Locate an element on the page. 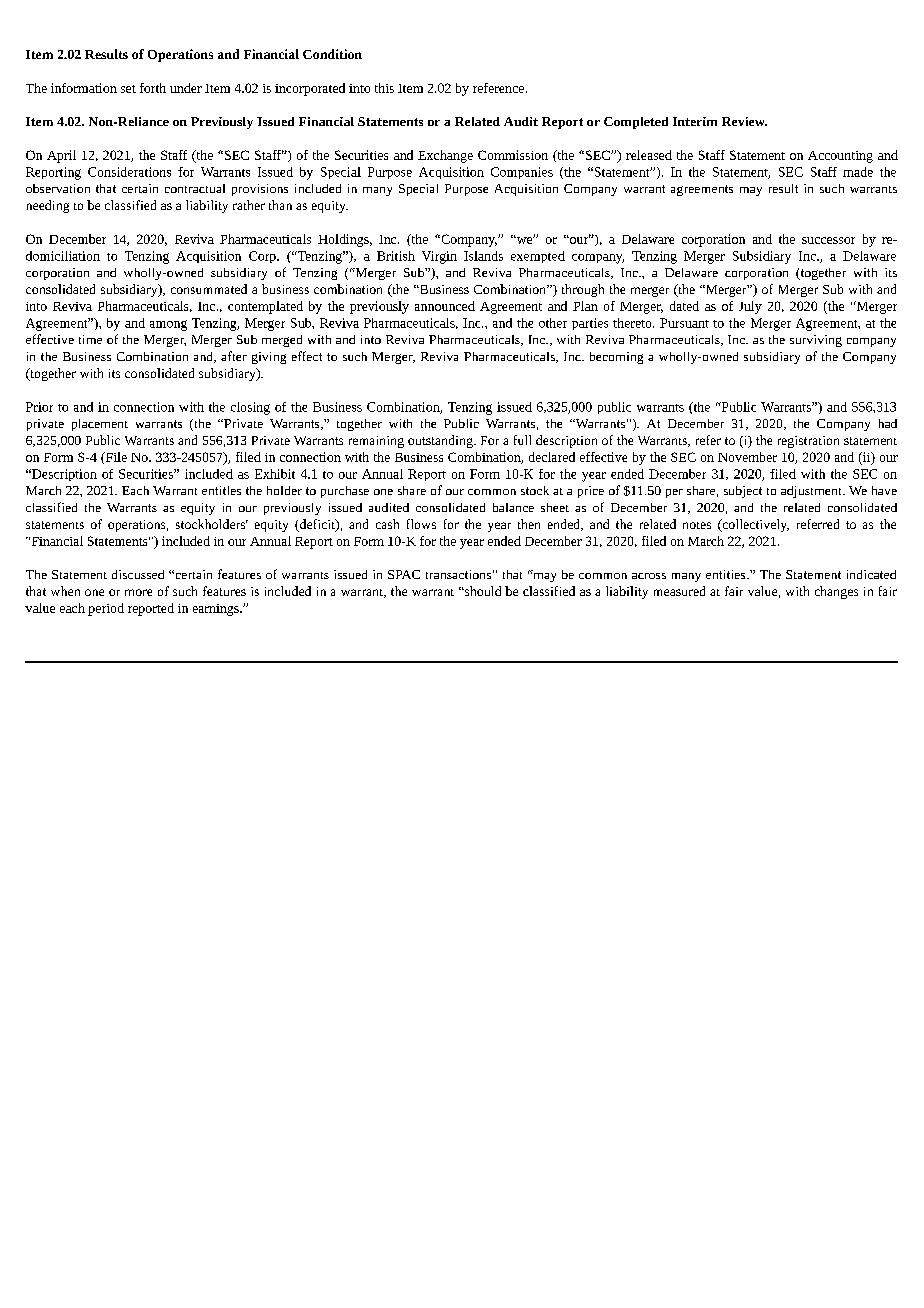 This page has height=1308, width=924. this is located at coordinates (384, 88).
